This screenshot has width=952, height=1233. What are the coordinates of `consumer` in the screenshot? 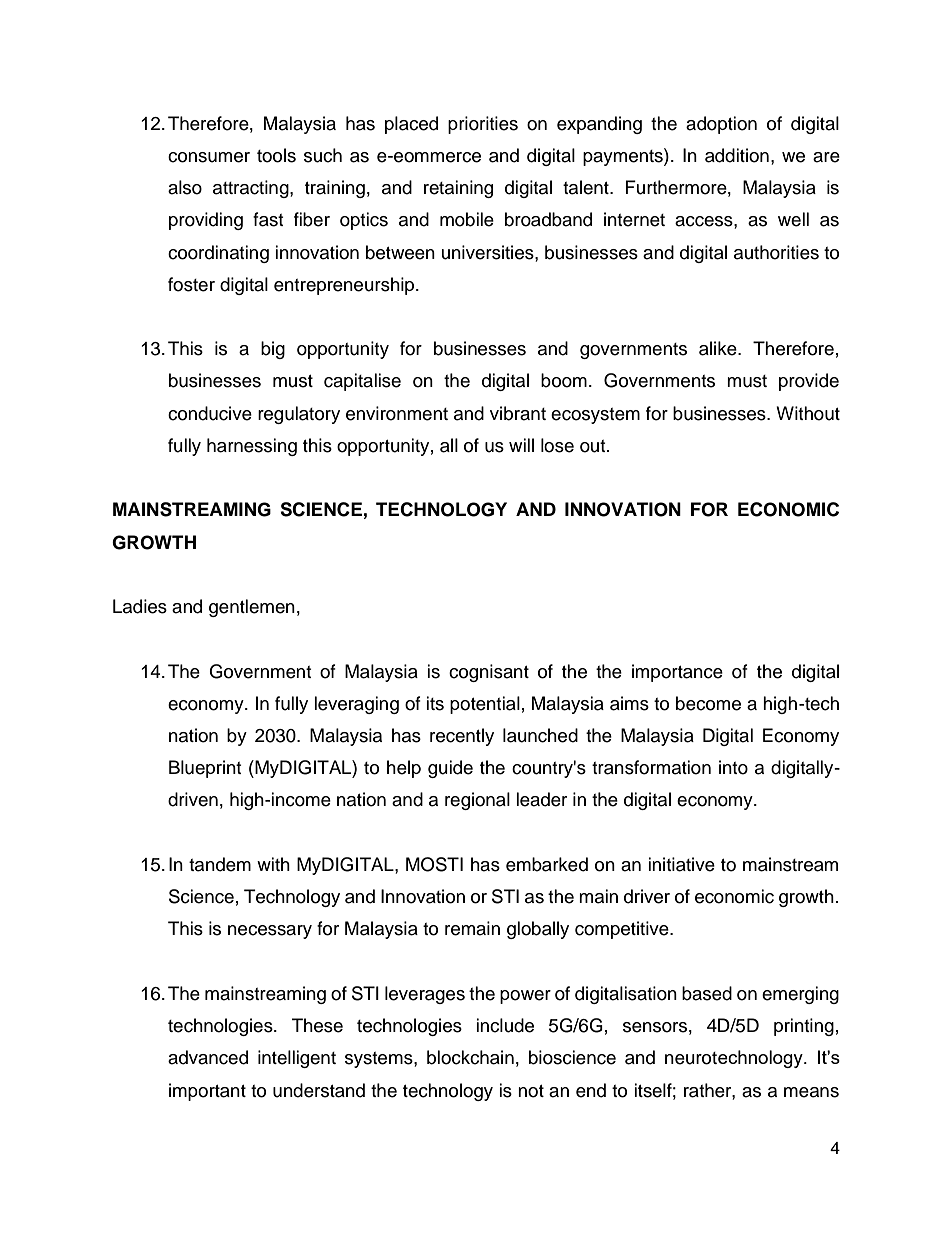 It's located at (209, 157).
